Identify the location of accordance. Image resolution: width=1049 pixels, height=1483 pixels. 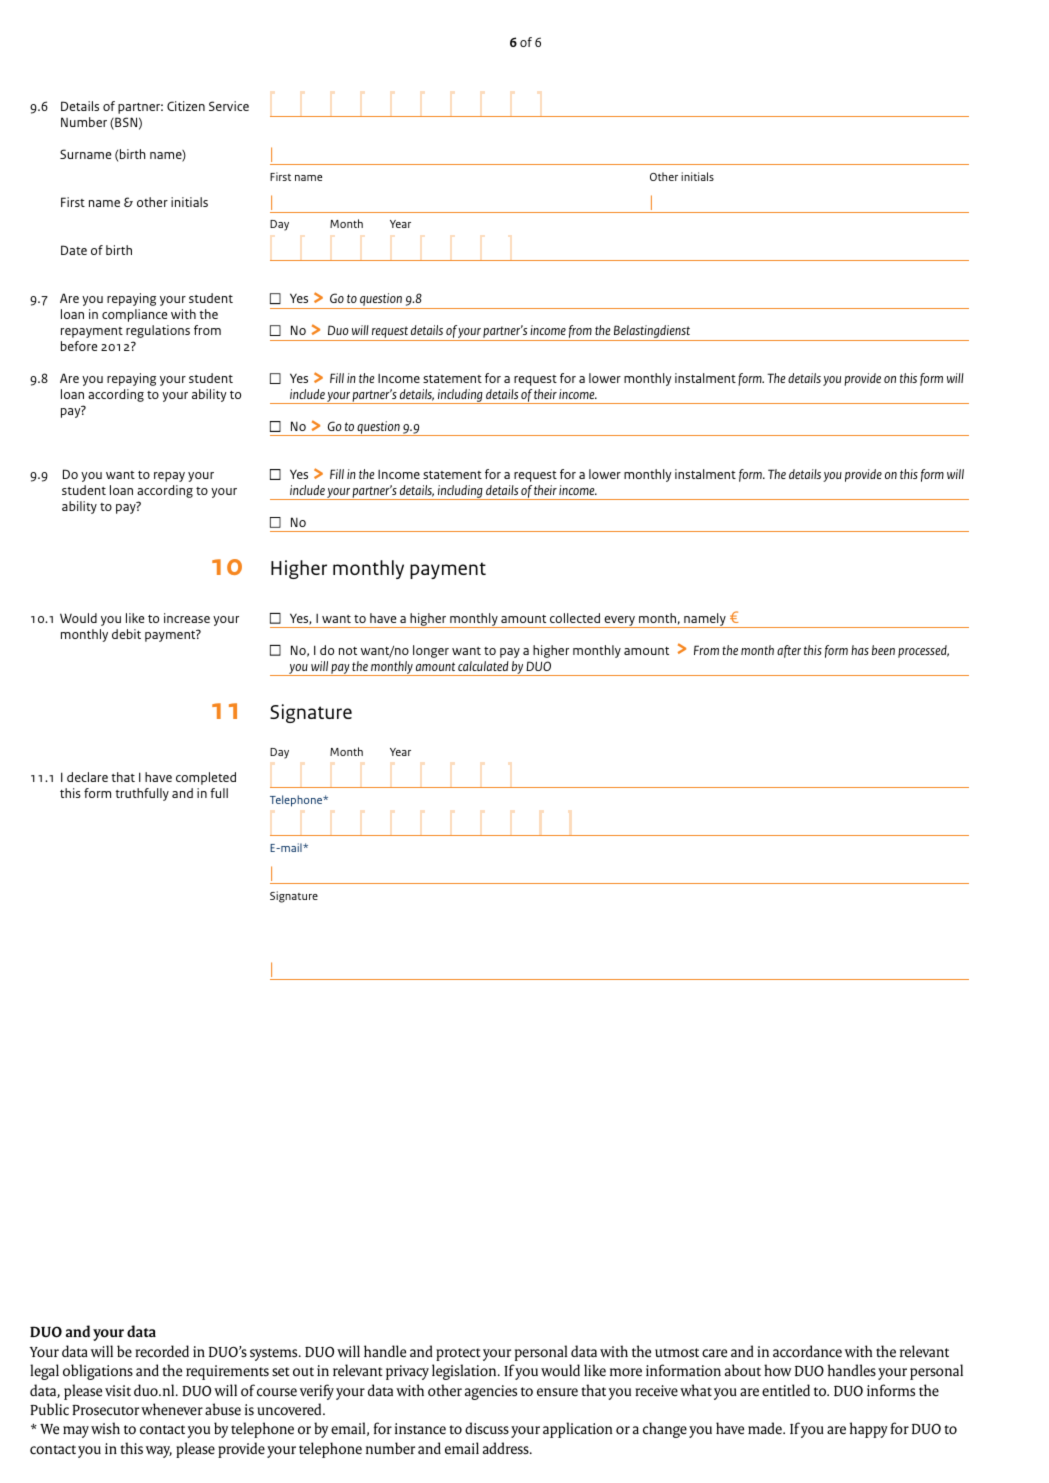
(807, 1351).
